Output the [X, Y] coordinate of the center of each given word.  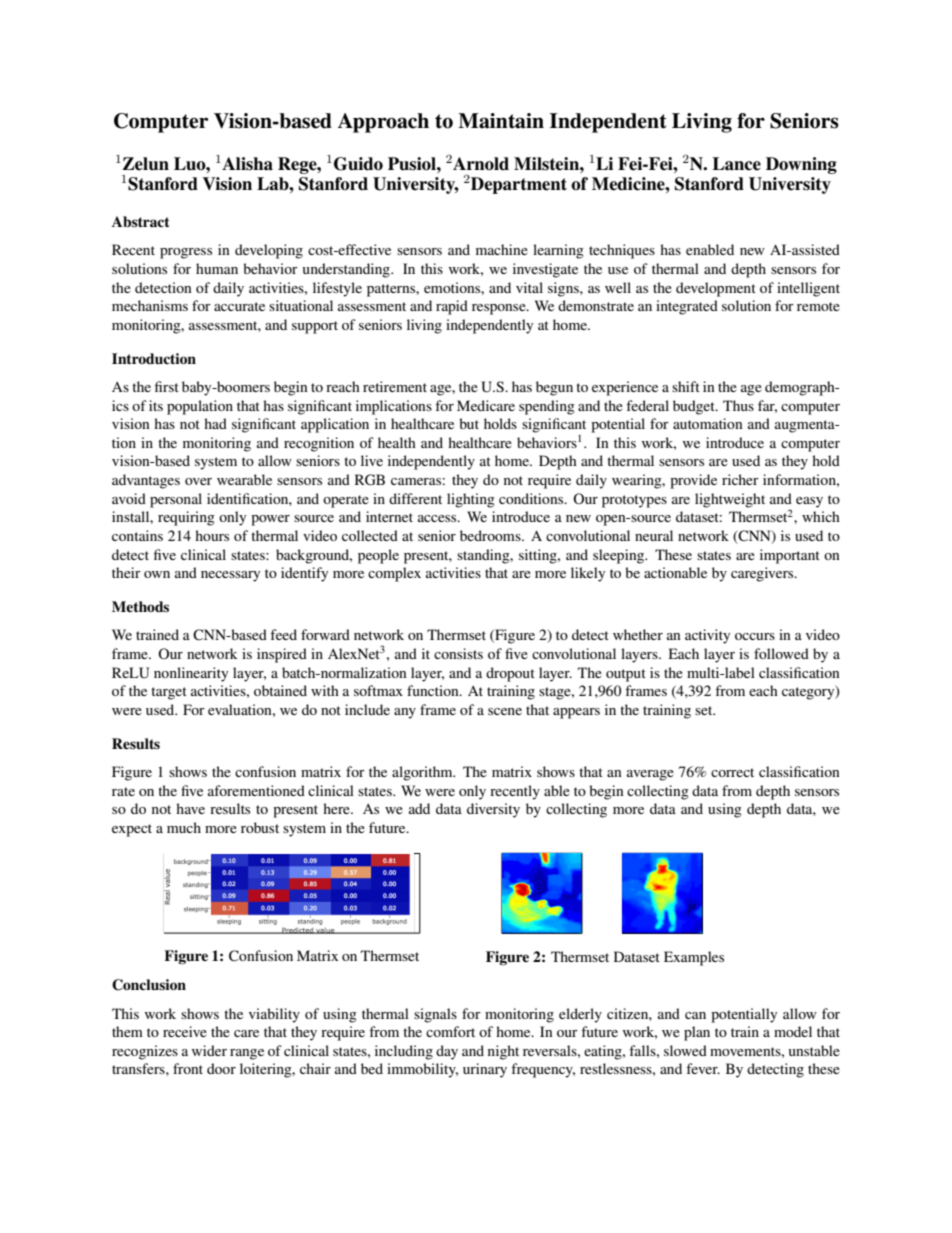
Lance [737, 164]
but [469, 423]
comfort [450, 1031]
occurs [755, 636]
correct [732, 772]
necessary [230, 576]
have [190, 808]
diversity [493, 810]
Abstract [141, 221]
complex [394, 574]
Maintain [501, 121]
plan [697, 1033]
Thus [738, 405]
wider [209, 1050]
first [167, 386]
